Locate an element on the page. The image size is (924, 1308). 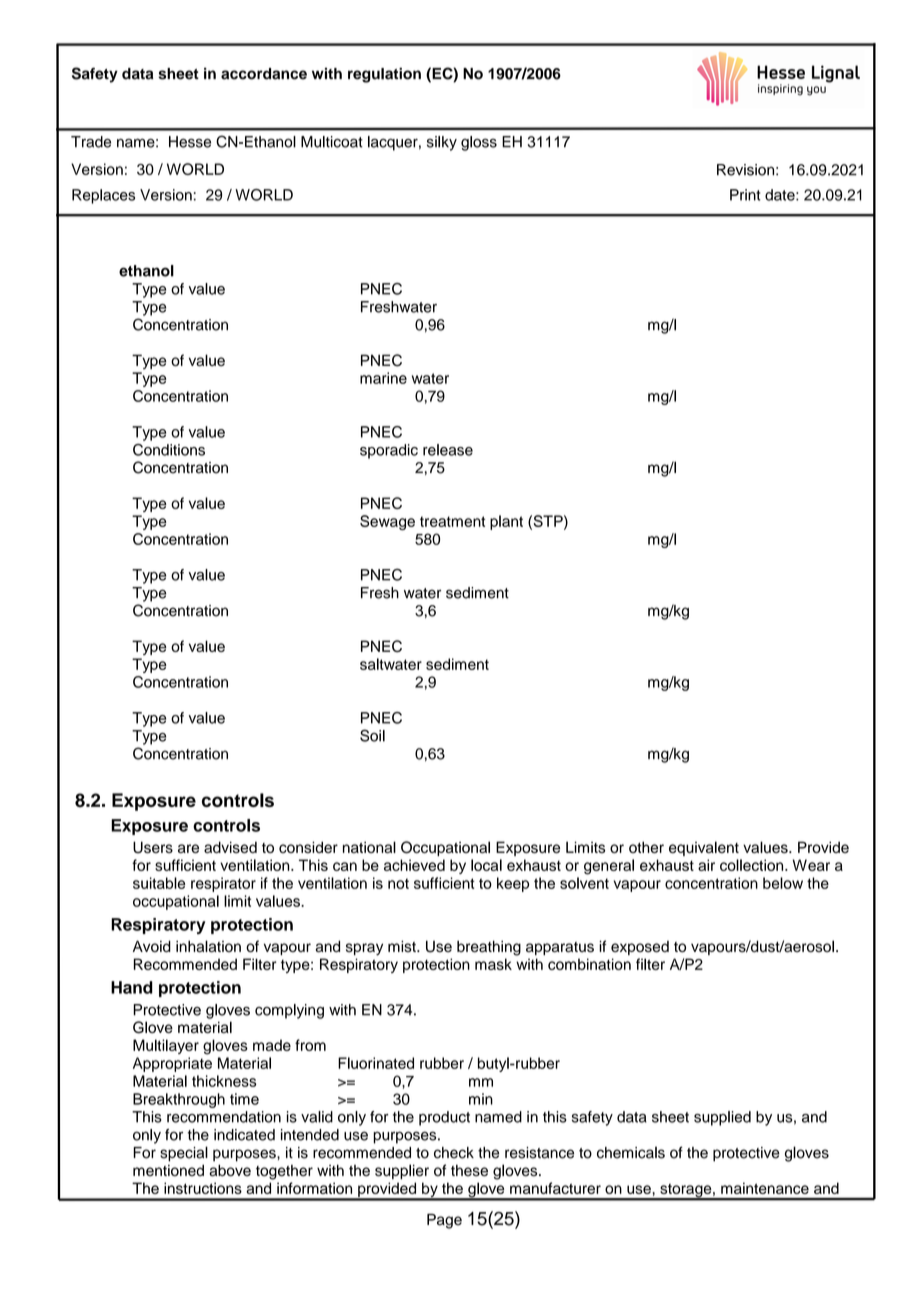
plant is located at coordinates (506, 522).
